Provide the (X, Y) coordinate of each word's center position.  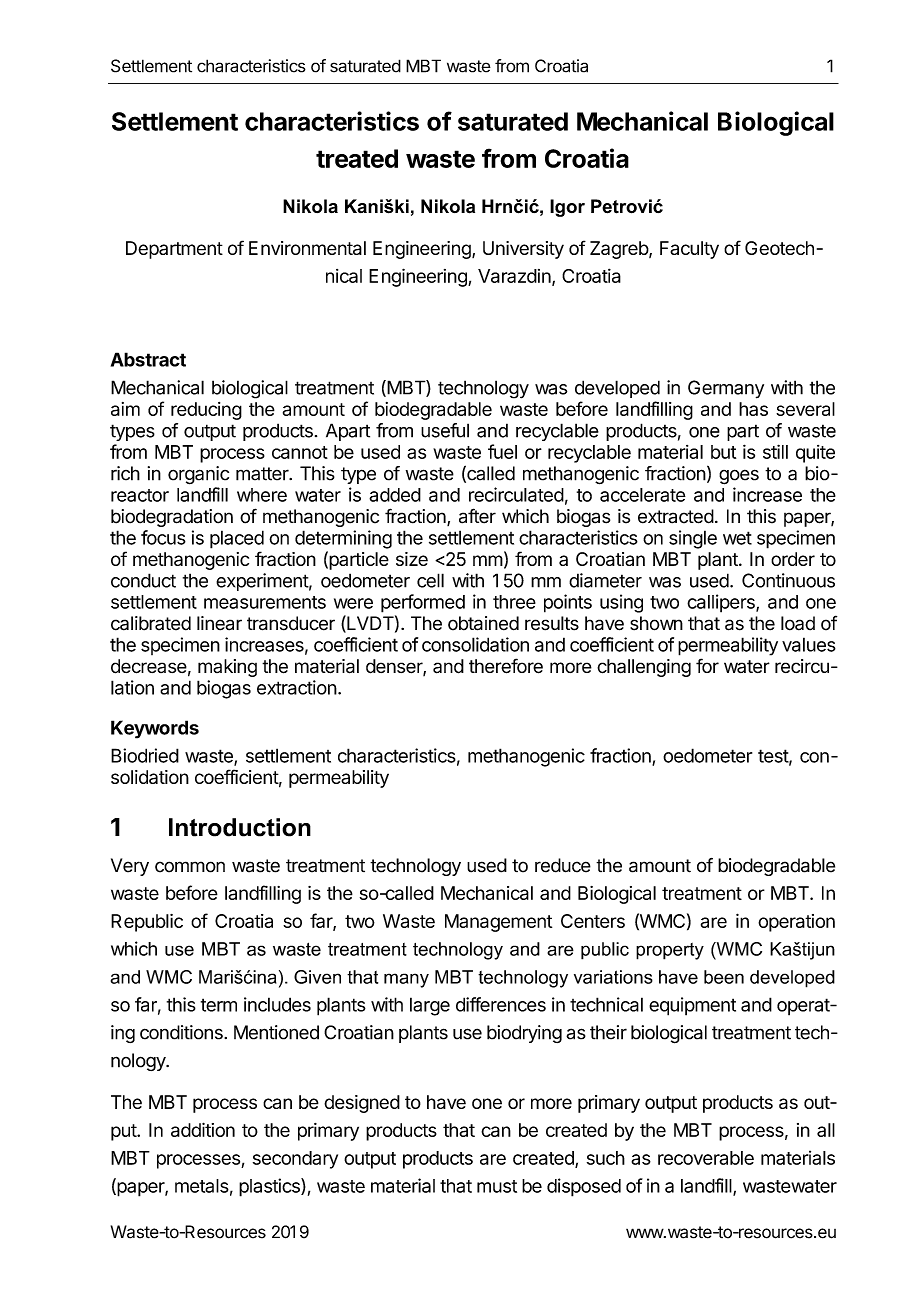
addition (203, 1129)
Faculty (689, 250)
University (523, 250)
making (227, 668)
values (809, 644)
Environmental (307, 248)
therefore (506, 666)
